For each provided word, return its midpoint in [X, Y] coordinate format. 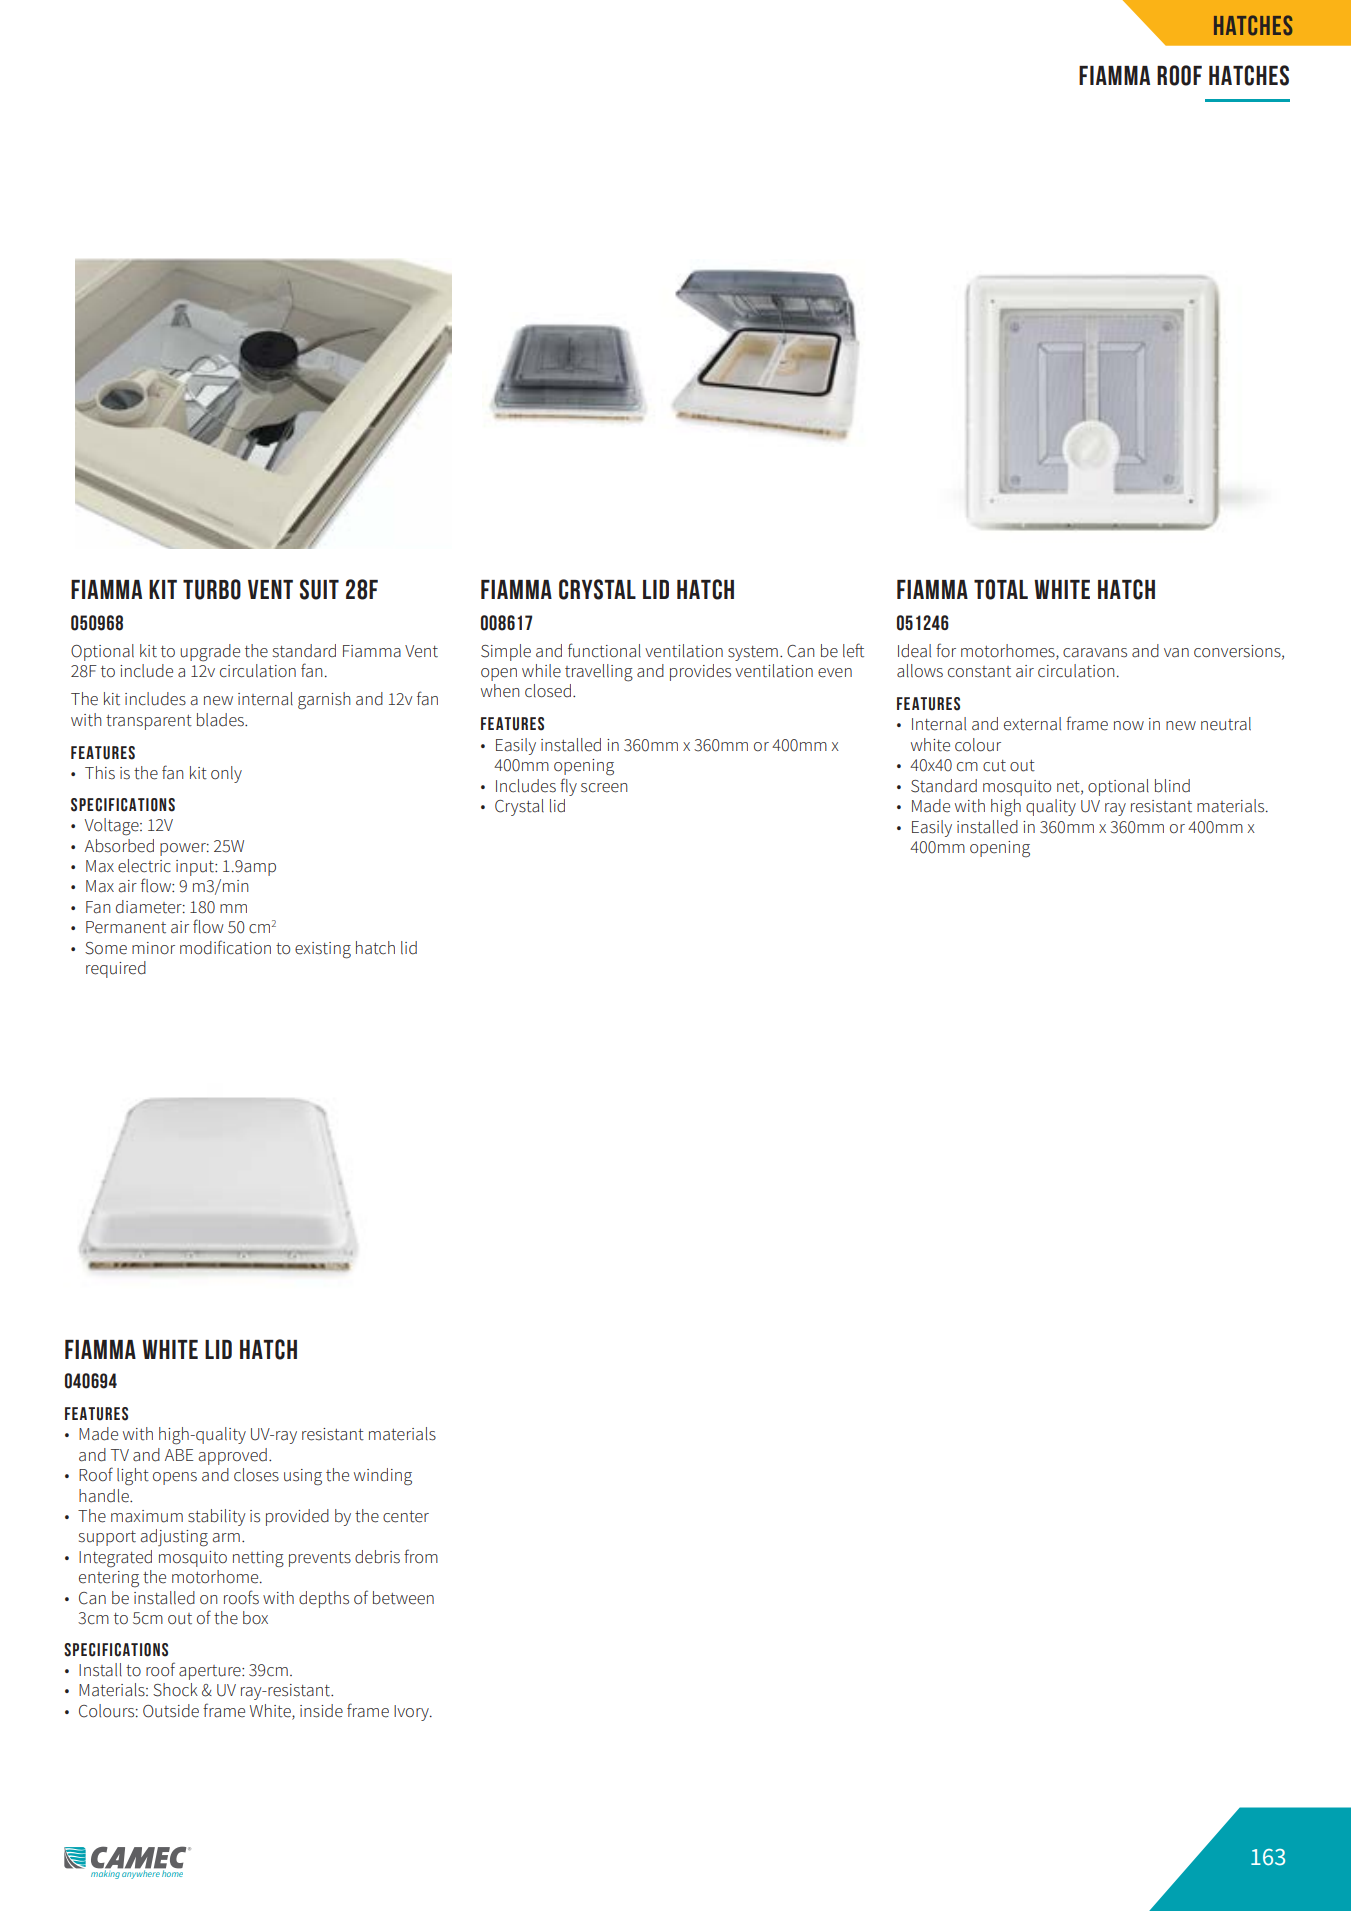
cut [994, 766]
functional [604, 650]
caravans [1095, 653]
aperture [211, 1672]
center [406, 1517]
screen [604, 788]
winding [383, 1477]
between [403, 1598]
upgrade [210, 653]
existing [323, 950]
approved [232, 1456]
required [116, 969]
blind [1172, 786]
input [196, 868]
